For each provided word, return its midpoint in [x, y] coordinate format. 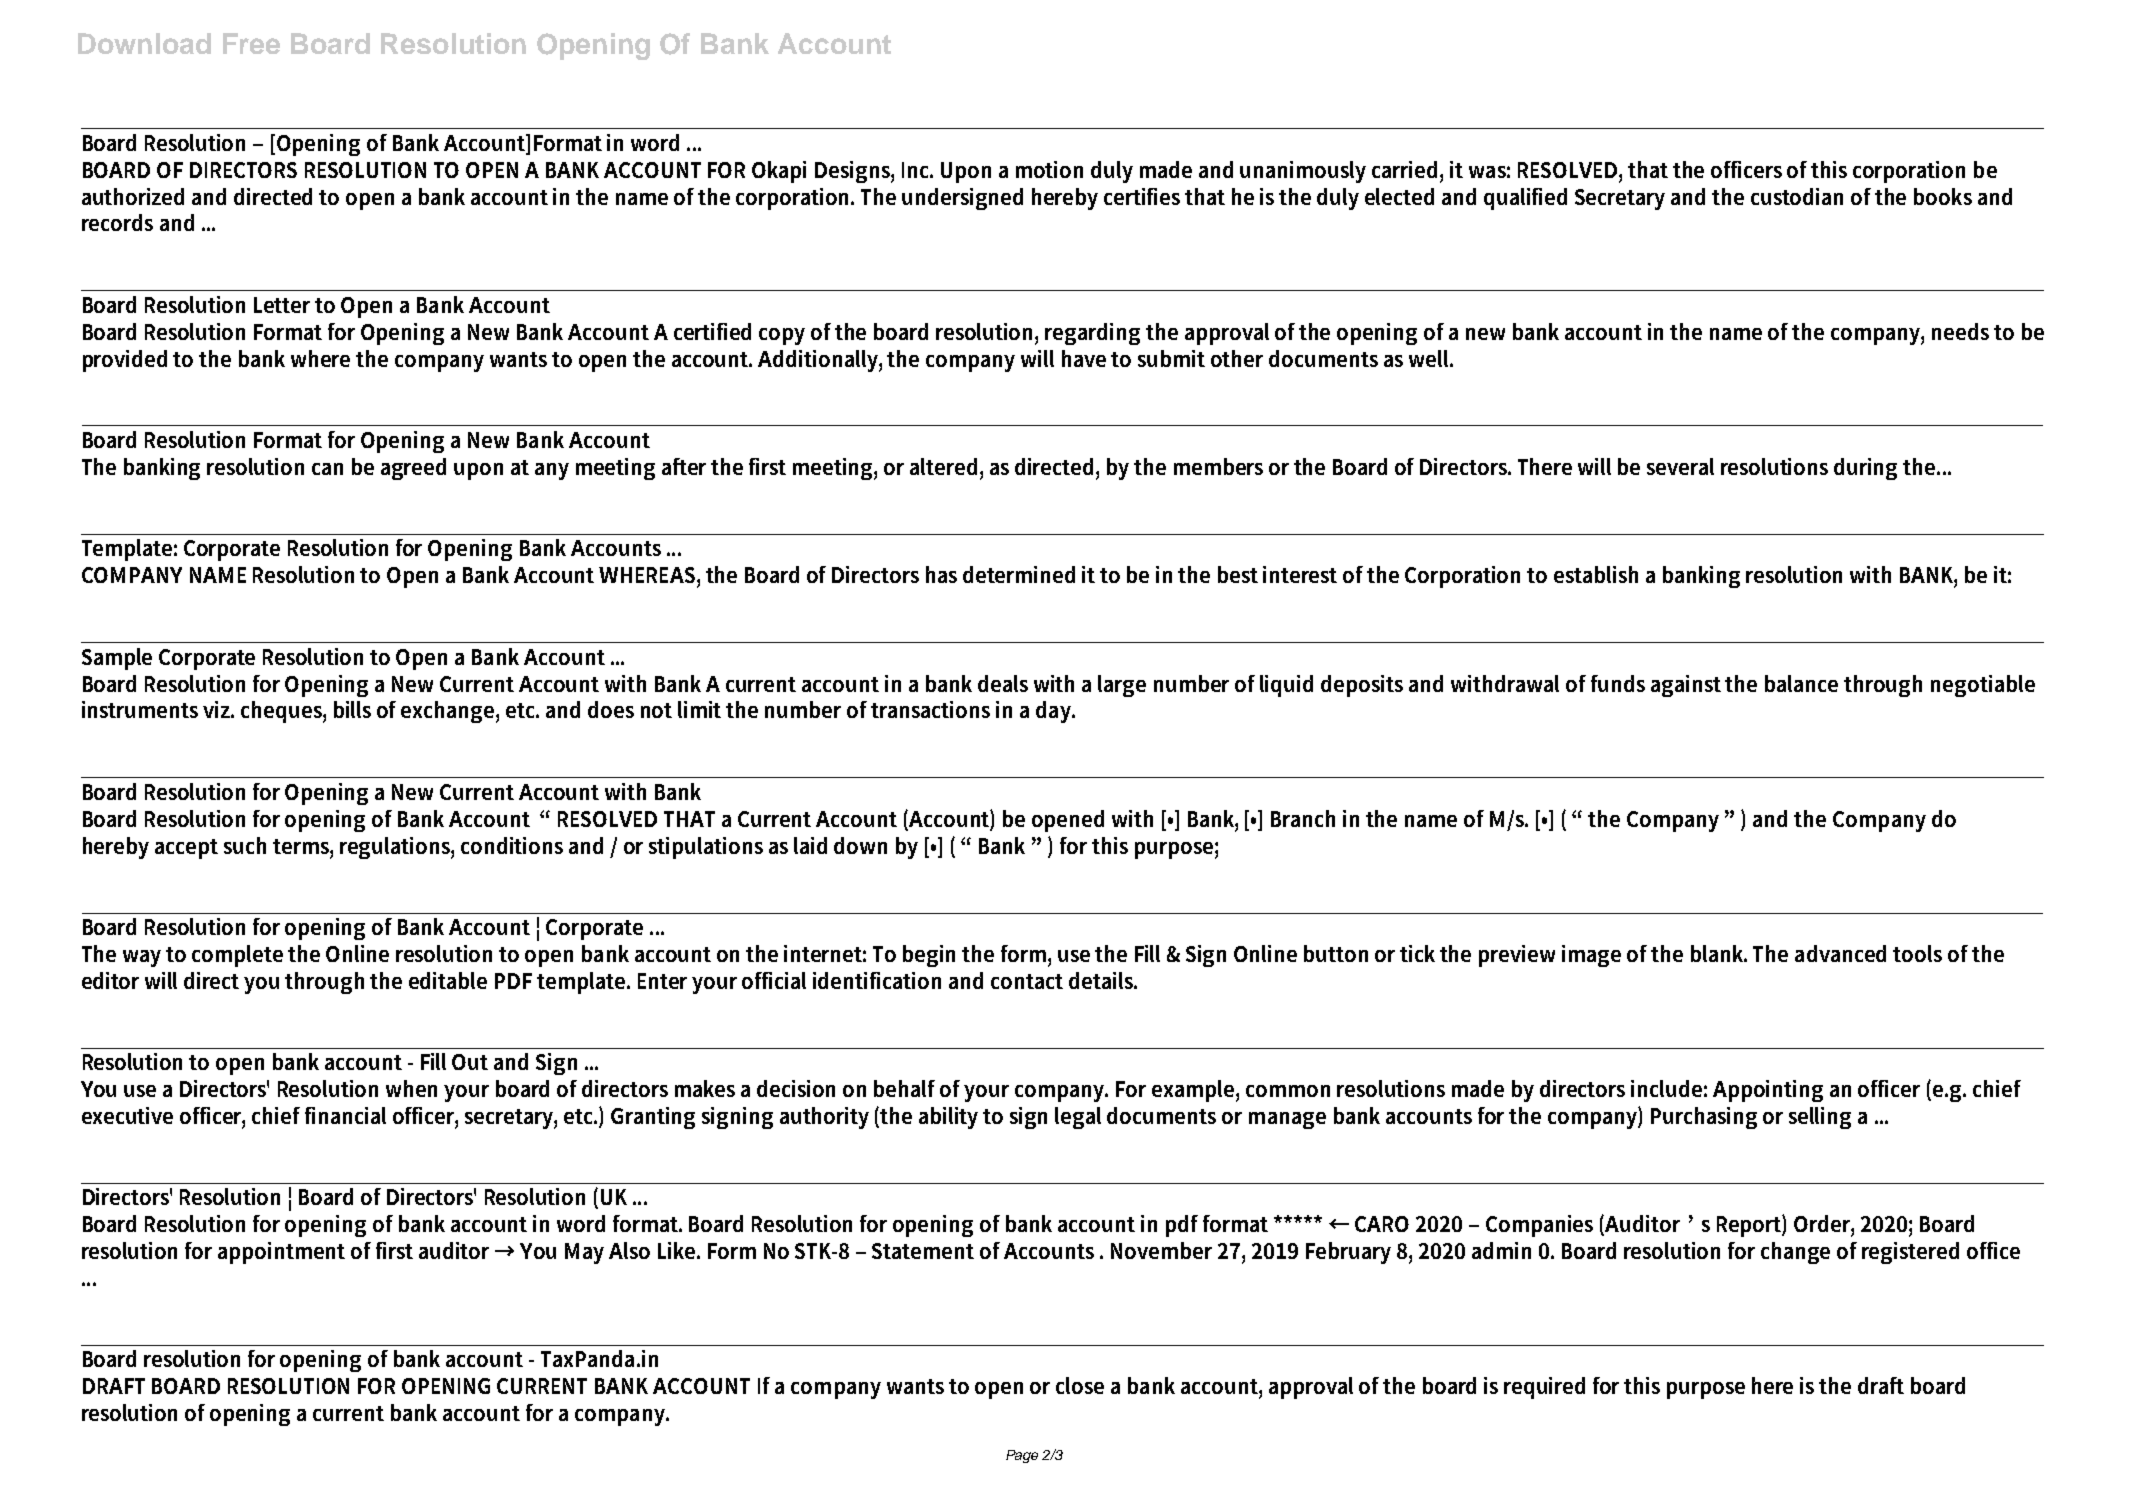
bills [352, 709]
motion [1049, 169]
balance [1801, 683]
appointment [281, 1253]
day [1055, 712]
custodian [1797, 196]
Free [251, 43]
